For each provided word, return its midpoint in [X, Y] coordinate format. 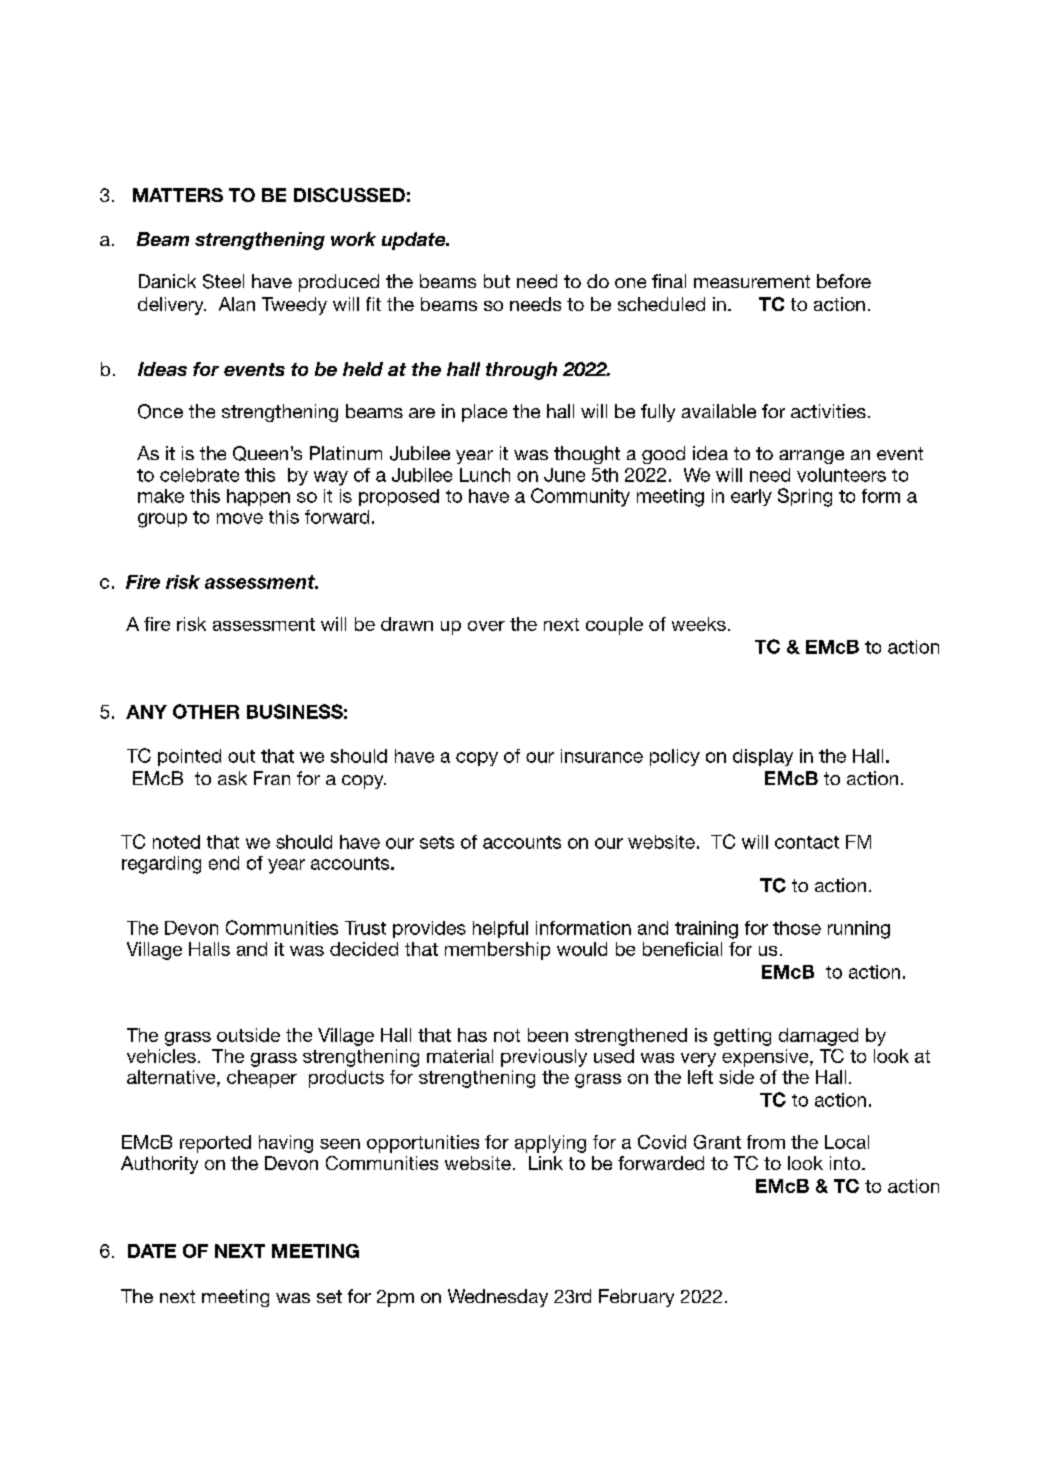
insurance [602, 756]
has [472, 1035]
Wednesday [498, 1298]
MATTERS [178, 195]
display [763, 757]
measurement [752, 281]
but [497, 281]
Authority [159, 1165]
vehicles [161, 1056]
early [751, 497]
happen [258, 497]
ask [232, 778]
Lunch [485, 475]
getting [742, 1037]
